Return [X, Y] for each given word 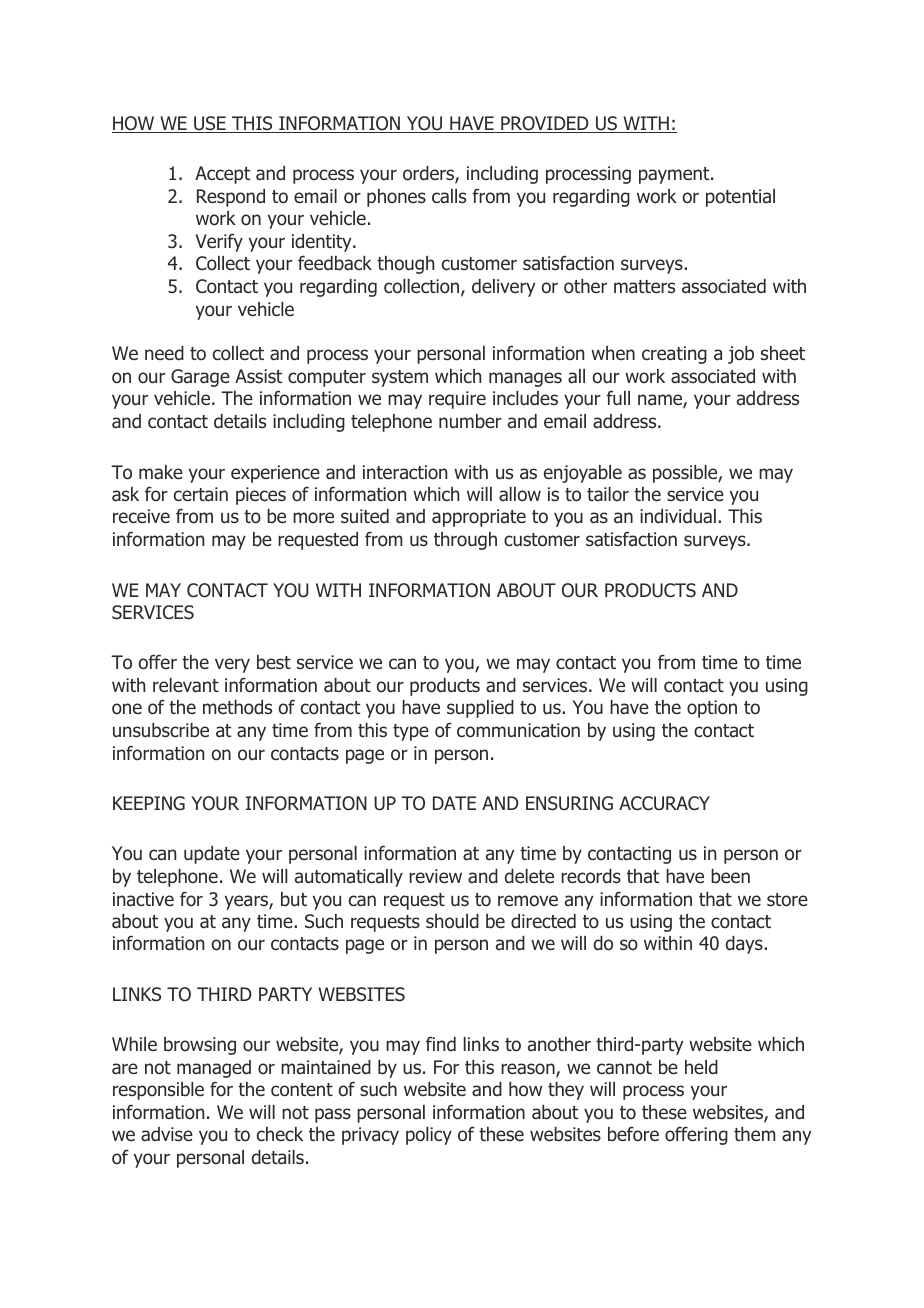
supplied [480, 709]
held [701, 1067]
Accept [222, 175]
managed [214, 1069]
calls [449, 196]
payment [675, 175]
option [712, 709]
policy [429, 1136]
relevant [186, 685]
